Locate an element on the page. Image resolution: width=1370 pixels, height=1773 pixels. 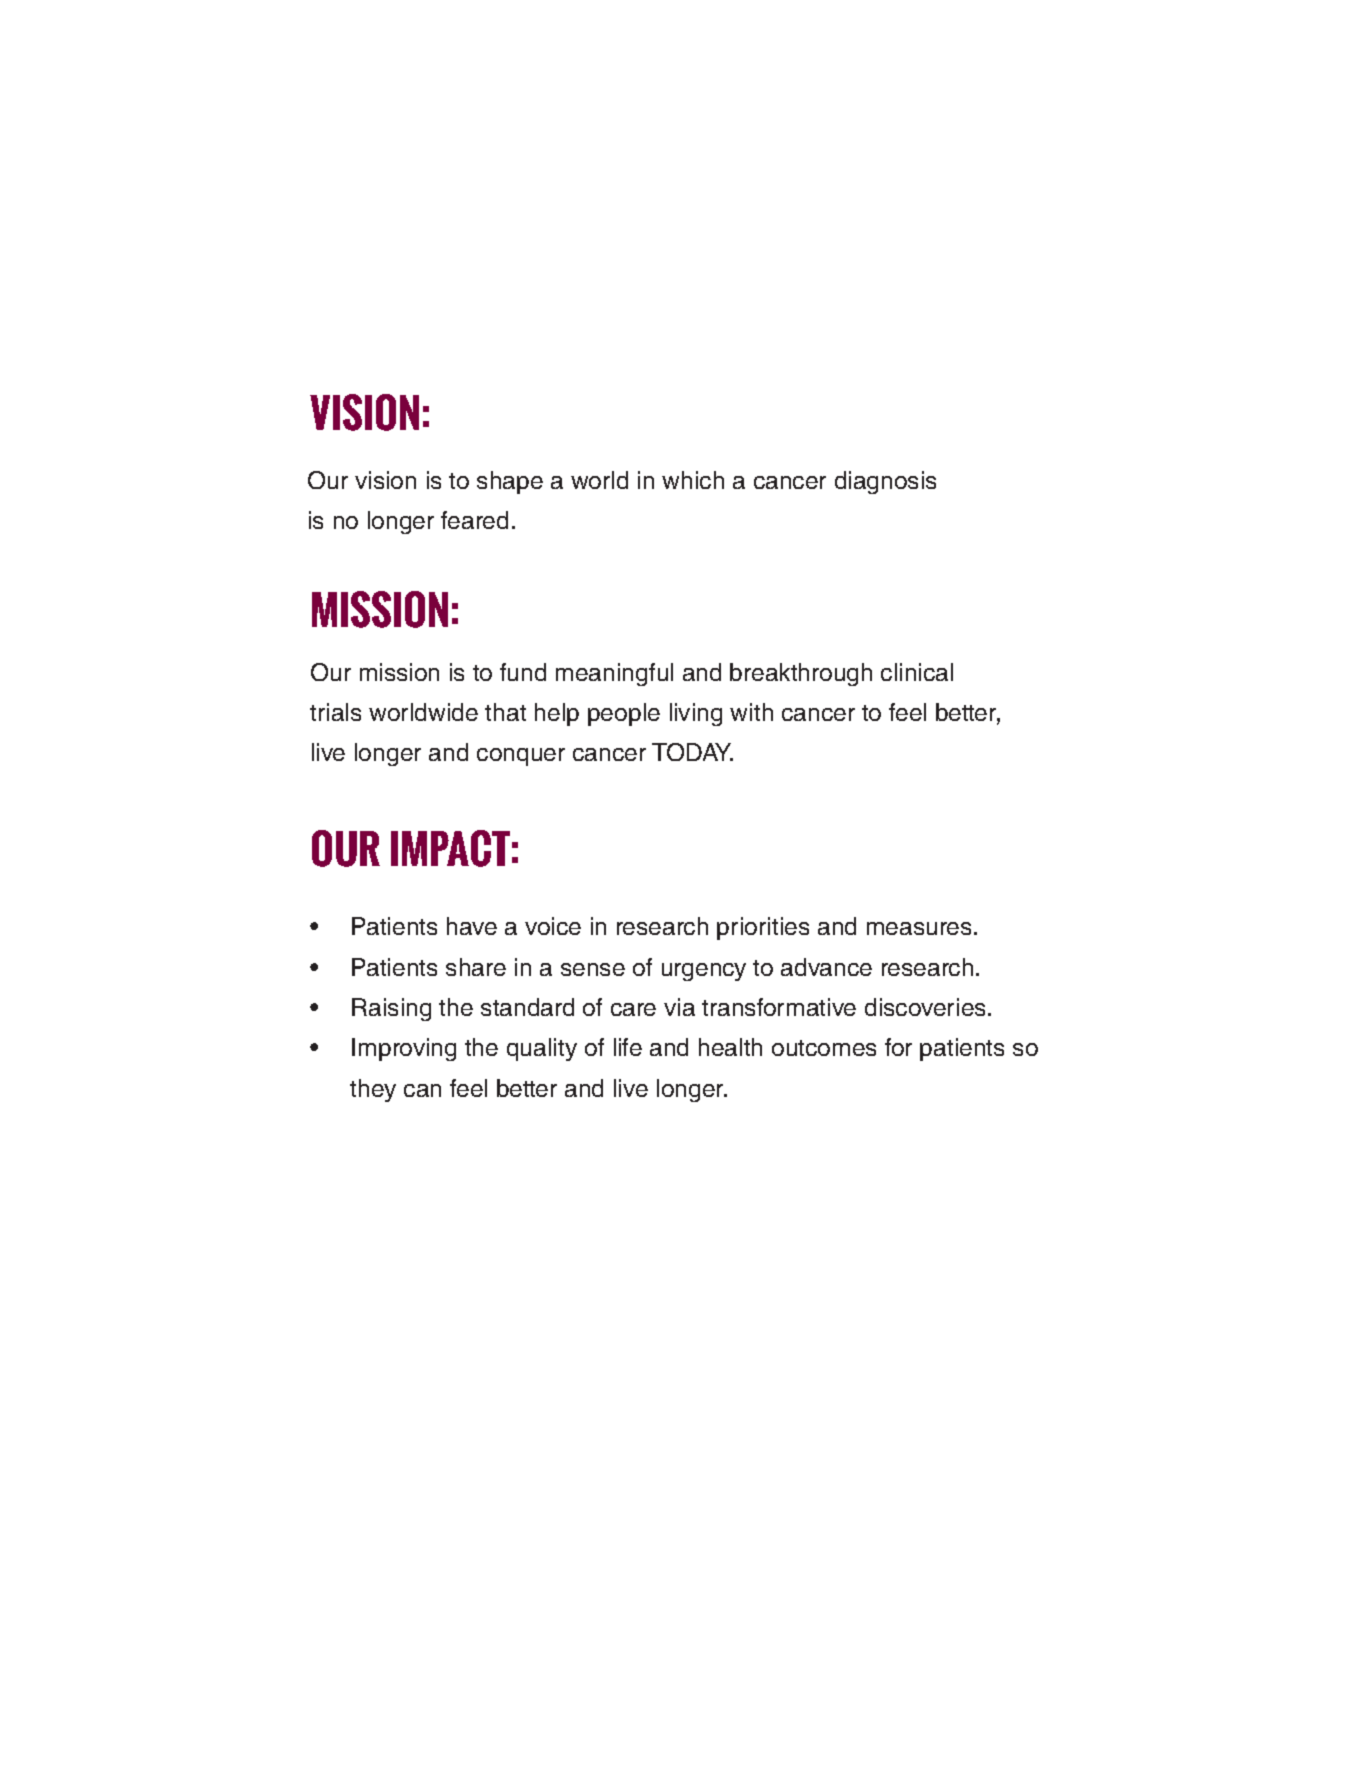
diagnosis is located at coordinates (885, 482).
